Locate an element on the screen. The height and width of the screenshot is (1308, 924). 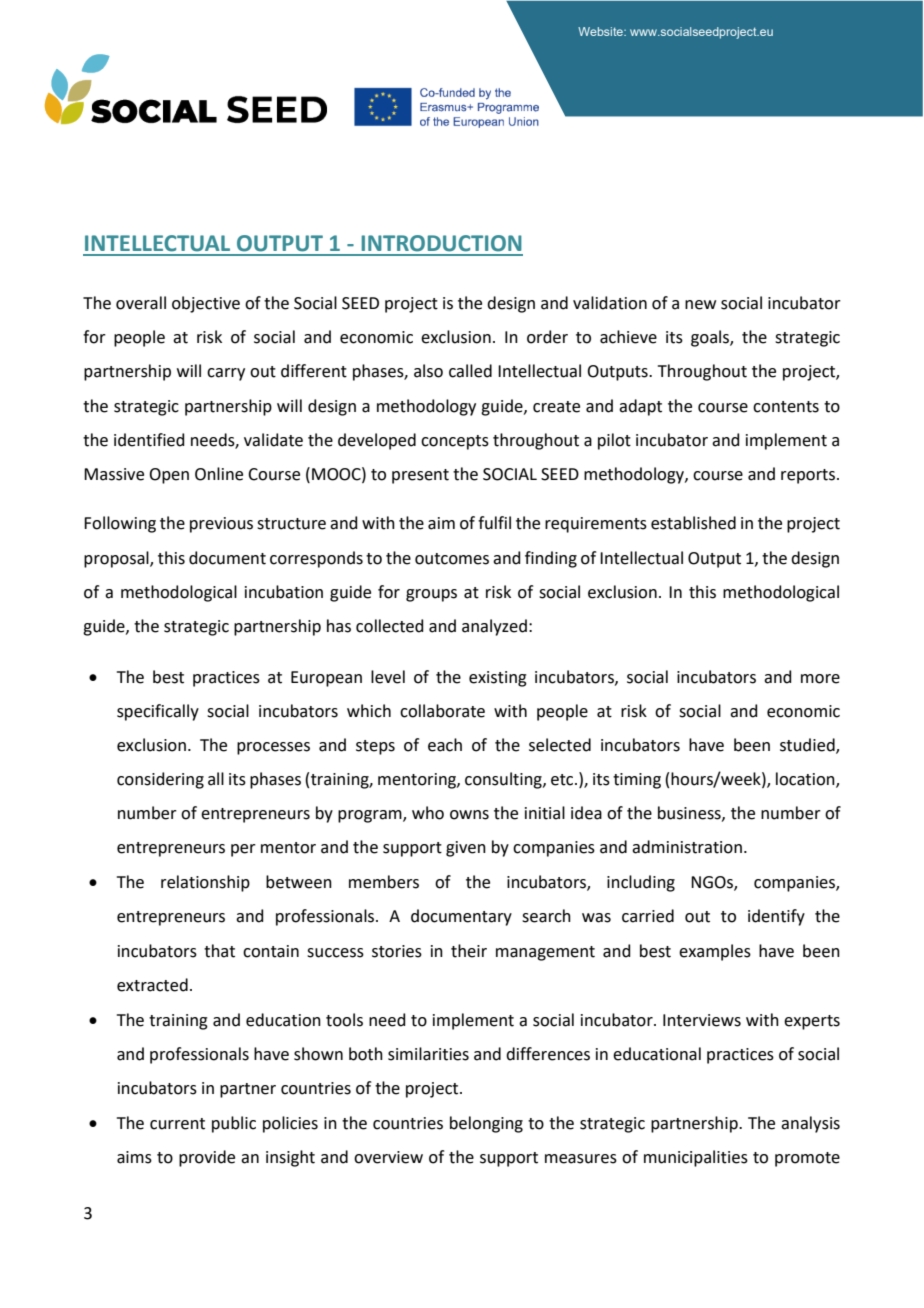
relationship is located at coordinates (205, 883).
